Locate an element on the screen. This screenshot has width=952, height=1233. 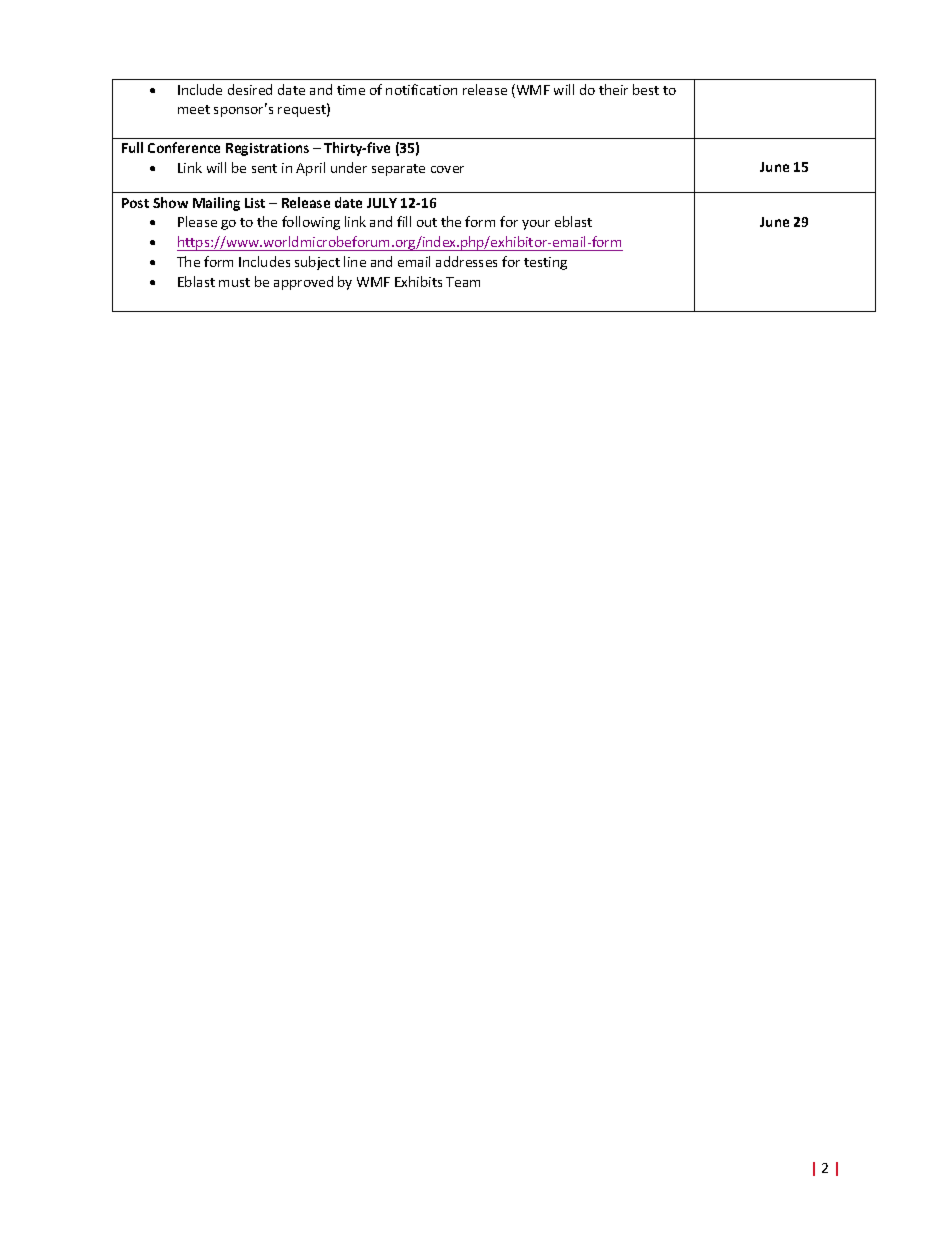
desired is located at coordinates (250, 89).
